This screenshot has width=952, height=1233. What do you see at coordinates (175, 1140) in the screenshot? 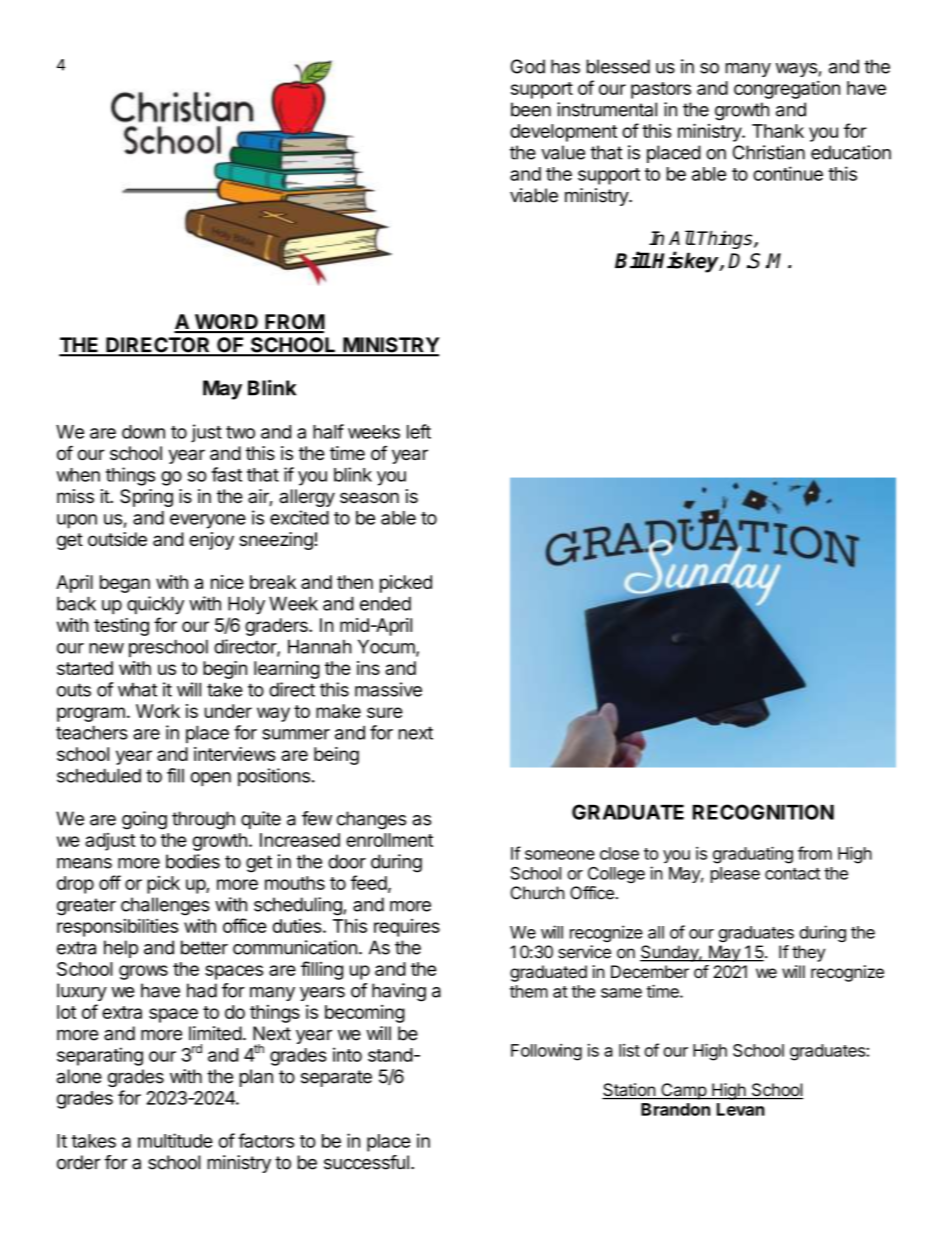
I see `multitude` at bounding box center [175, 1140].
